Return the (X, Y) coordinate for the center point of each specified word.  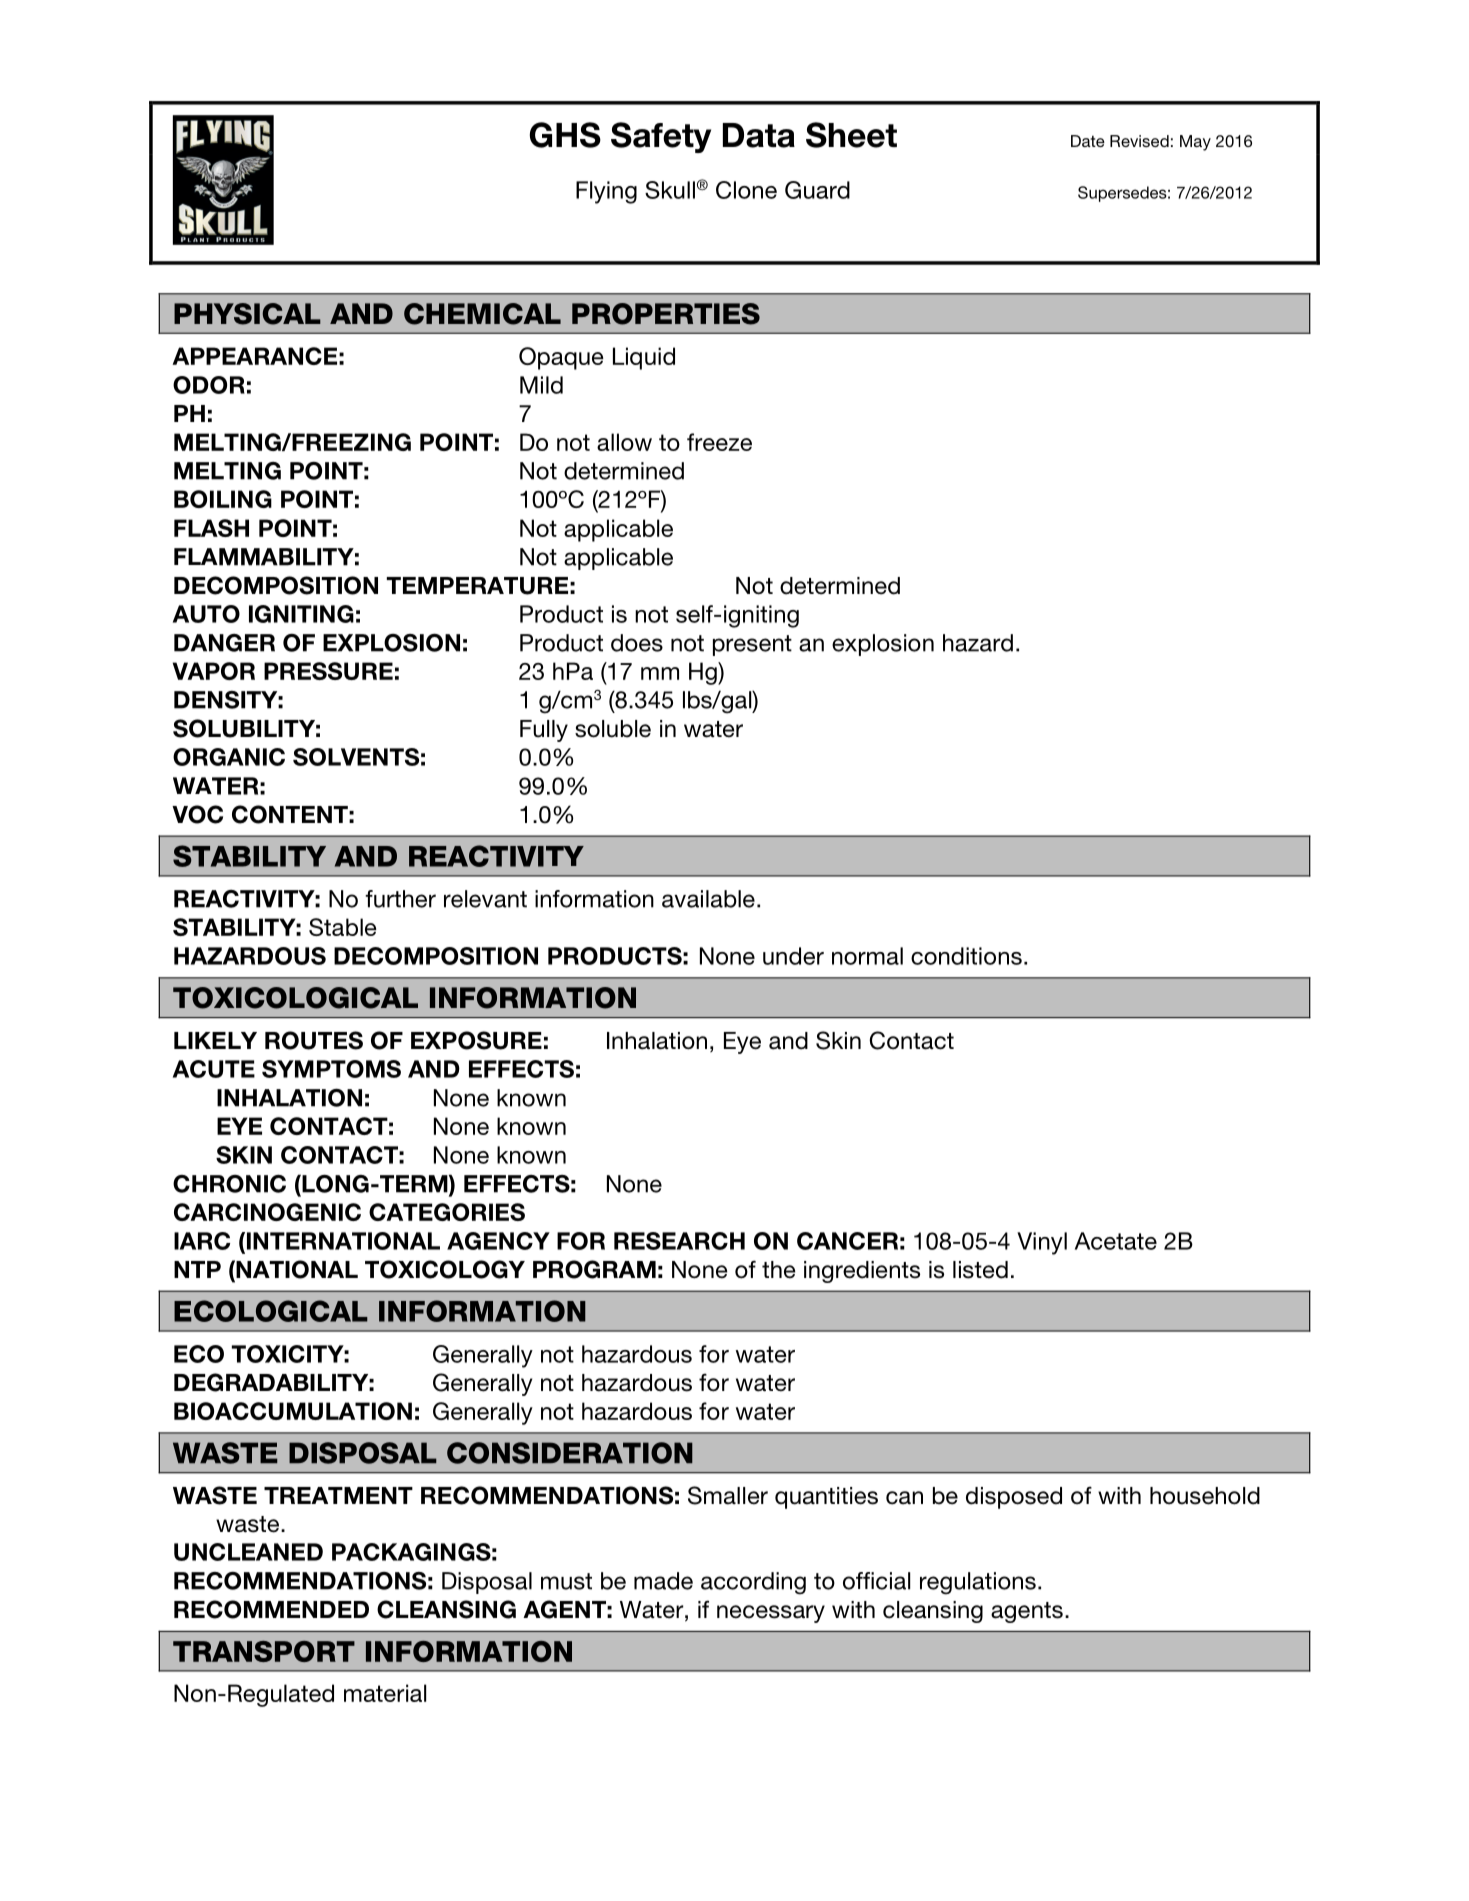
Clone (746, 190)
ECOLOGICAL (271, 1311)
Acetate (1116, 1241)
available (708, 899)
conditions (966, 956)
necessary (771, 1614)
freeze (719, 442)
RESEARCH (679, 1241)
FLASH (211, 528)
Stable (343, 927)
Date (1088, 141)
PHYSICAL (247, 314)
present (752, 645)
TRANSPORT (264, 1651)
